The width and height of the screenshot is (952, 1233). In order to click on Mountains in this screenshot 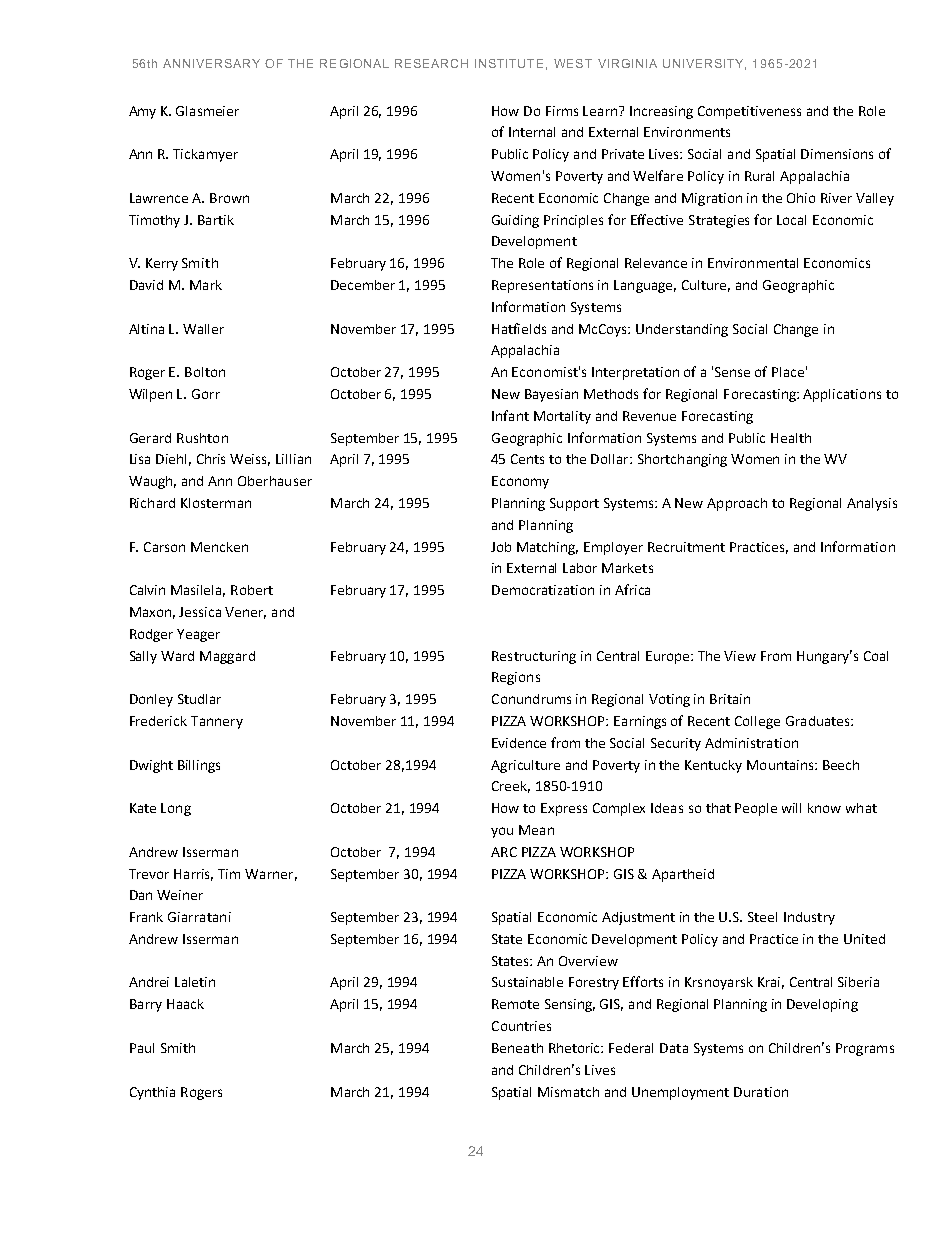, I will do `click(781, 765)`.
